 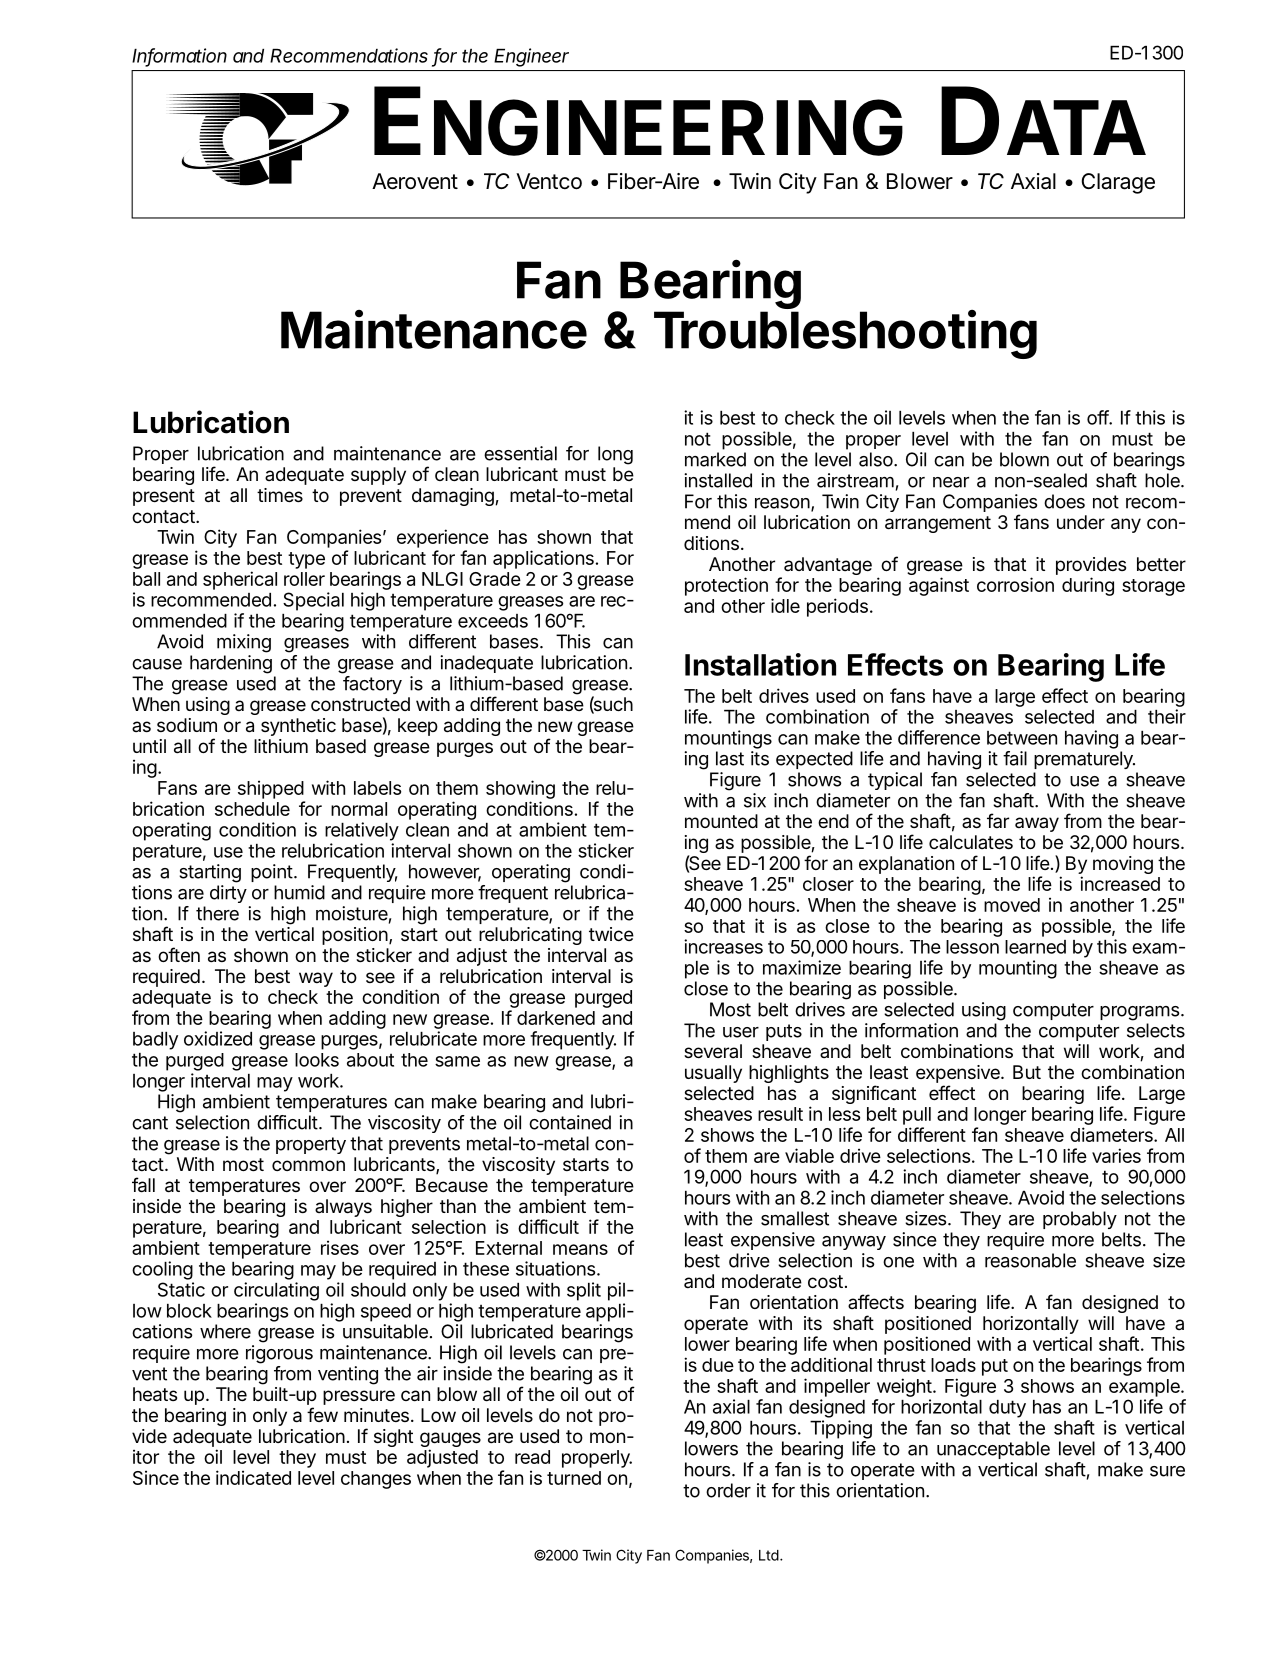 What do you see at coordinates (164, 497) in the page?
I see `present` at bounding box center [164, 497].
